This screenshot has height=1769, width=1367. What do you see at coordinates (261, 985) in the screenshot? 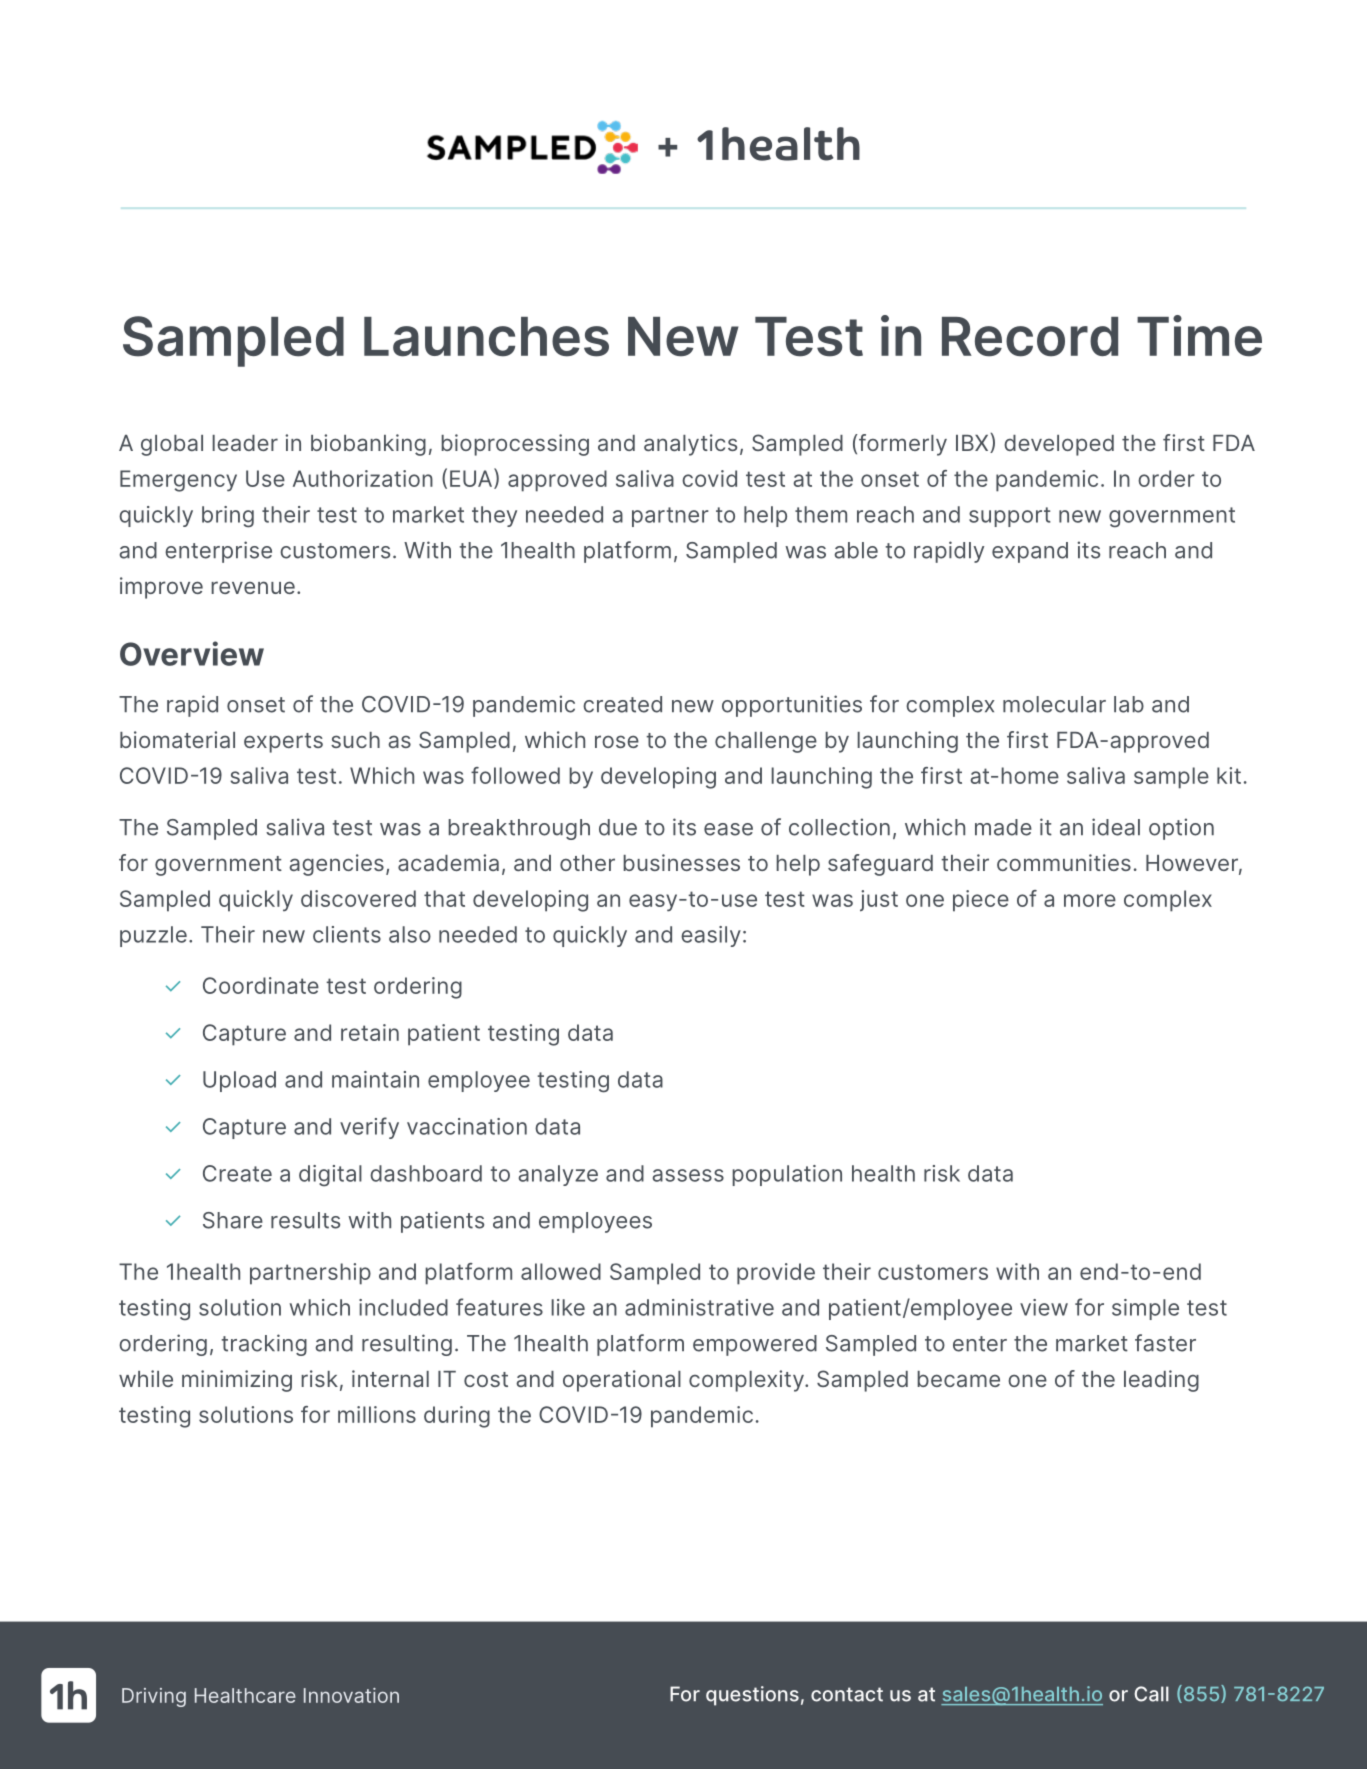
I see `Coordinate` at bounding box center [261, 985].
